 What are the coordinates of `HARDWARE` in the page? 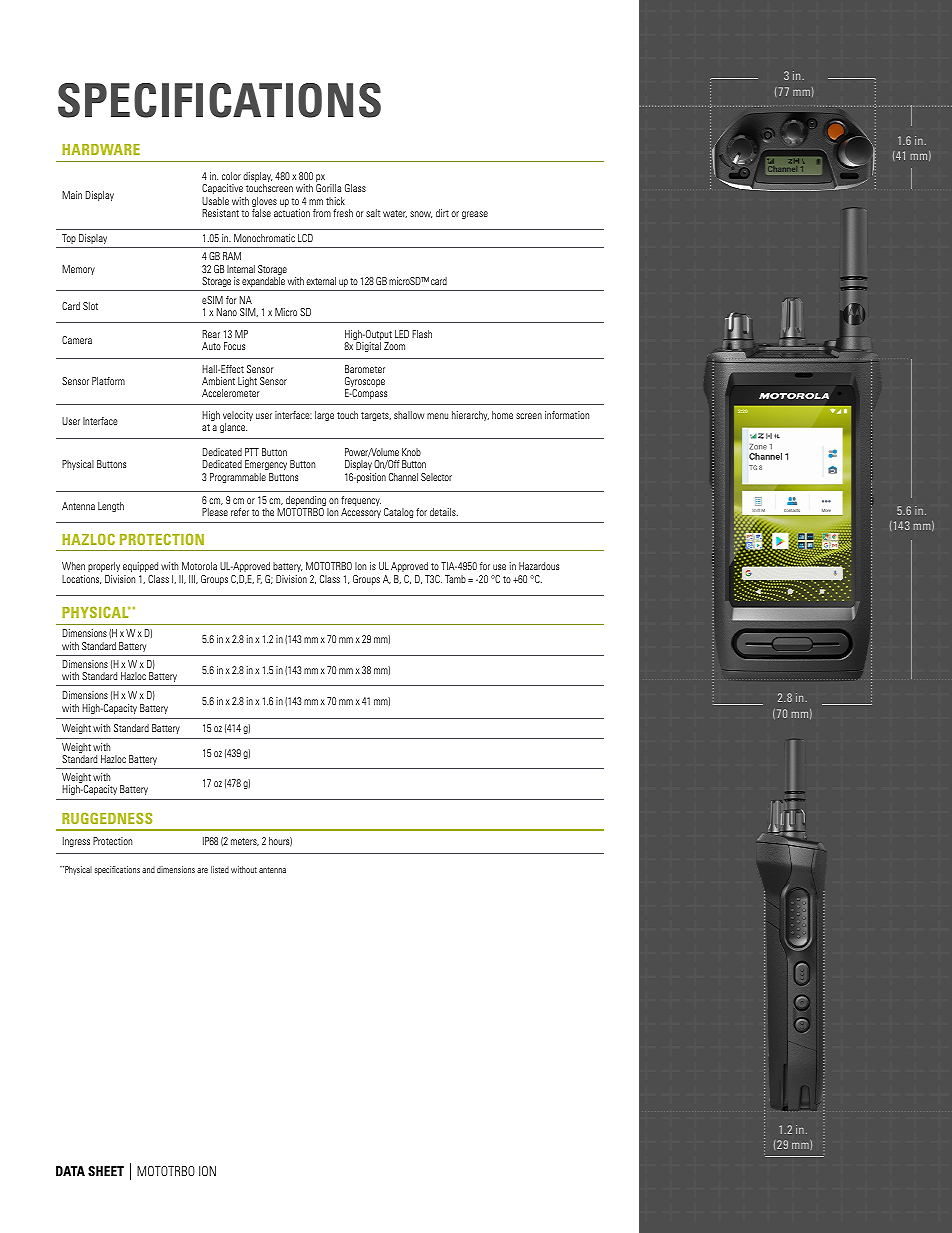 It's located at (101, 149).
